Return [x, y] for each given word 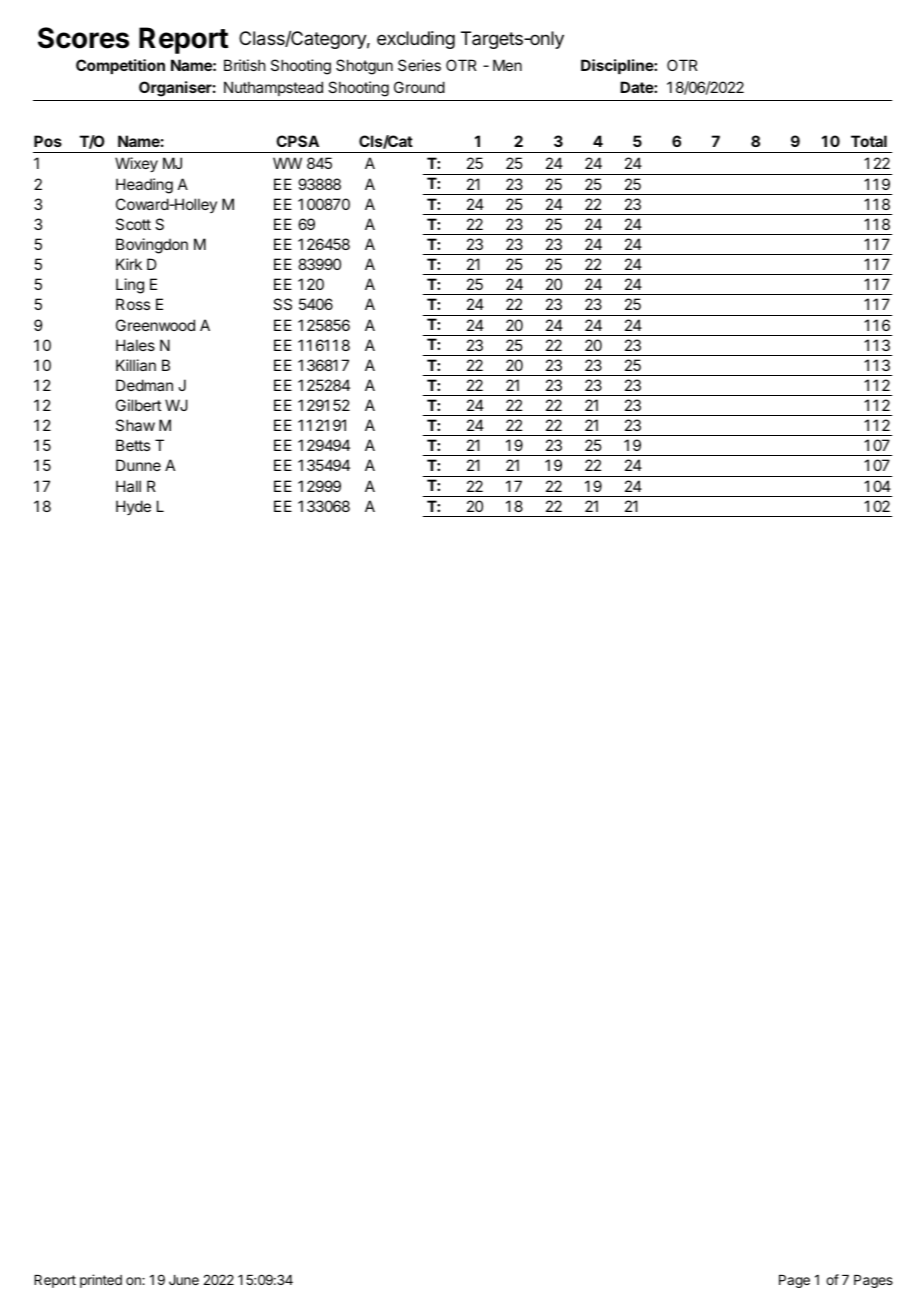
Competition [120, 66]
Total [869, 141]
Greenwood [155, 325]
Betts [133, 445]
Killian [136, 365]
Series [419, 65]
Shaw [135, 425]
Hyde [133, 507]
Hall [128, 486]
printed [101, 1281]
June [184, 1280]
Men [507, 65]
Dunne [138, 465]
